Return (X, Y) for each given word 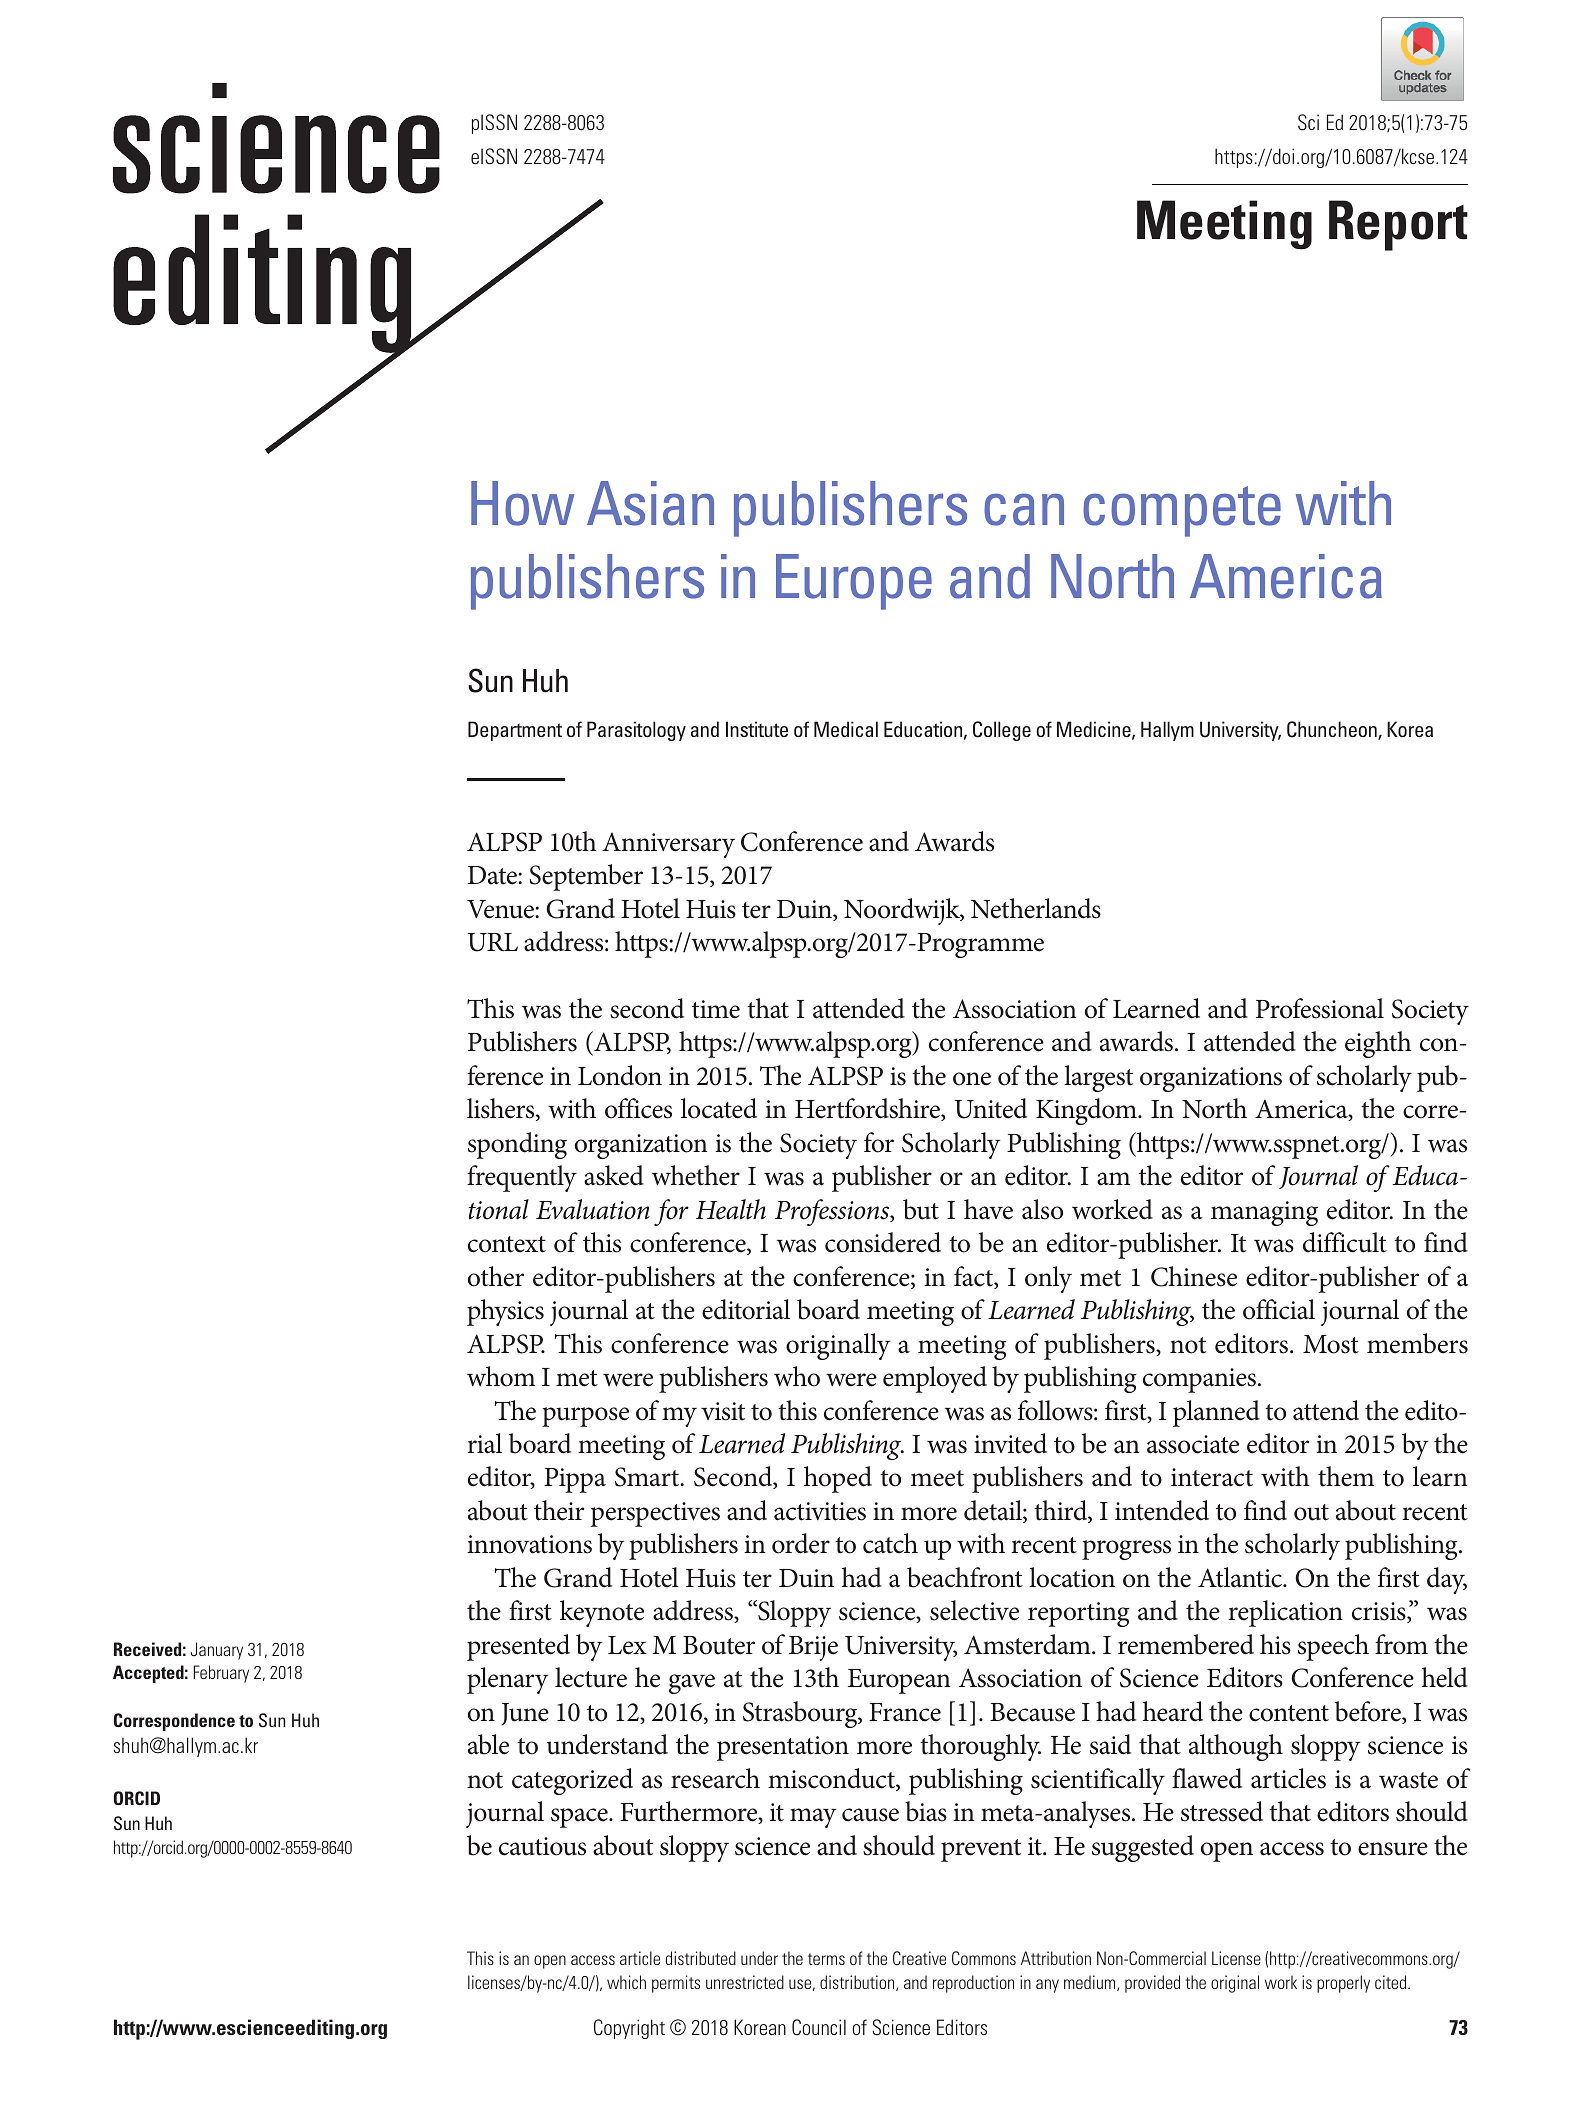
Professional (1320, 1008)
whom (501, 1376)
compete (1182, 511)
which (626, 1982)
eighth (1378, 1044)
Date (493, 875)
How (522, 503)
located (719, 1108)
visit (723, 1411)
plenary (507, 1680)
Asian (650, 503)
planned (1216, 1413)
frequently (522, 1178)
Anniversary (668, 845)
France (905, 1712)
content (1289, 1713)
